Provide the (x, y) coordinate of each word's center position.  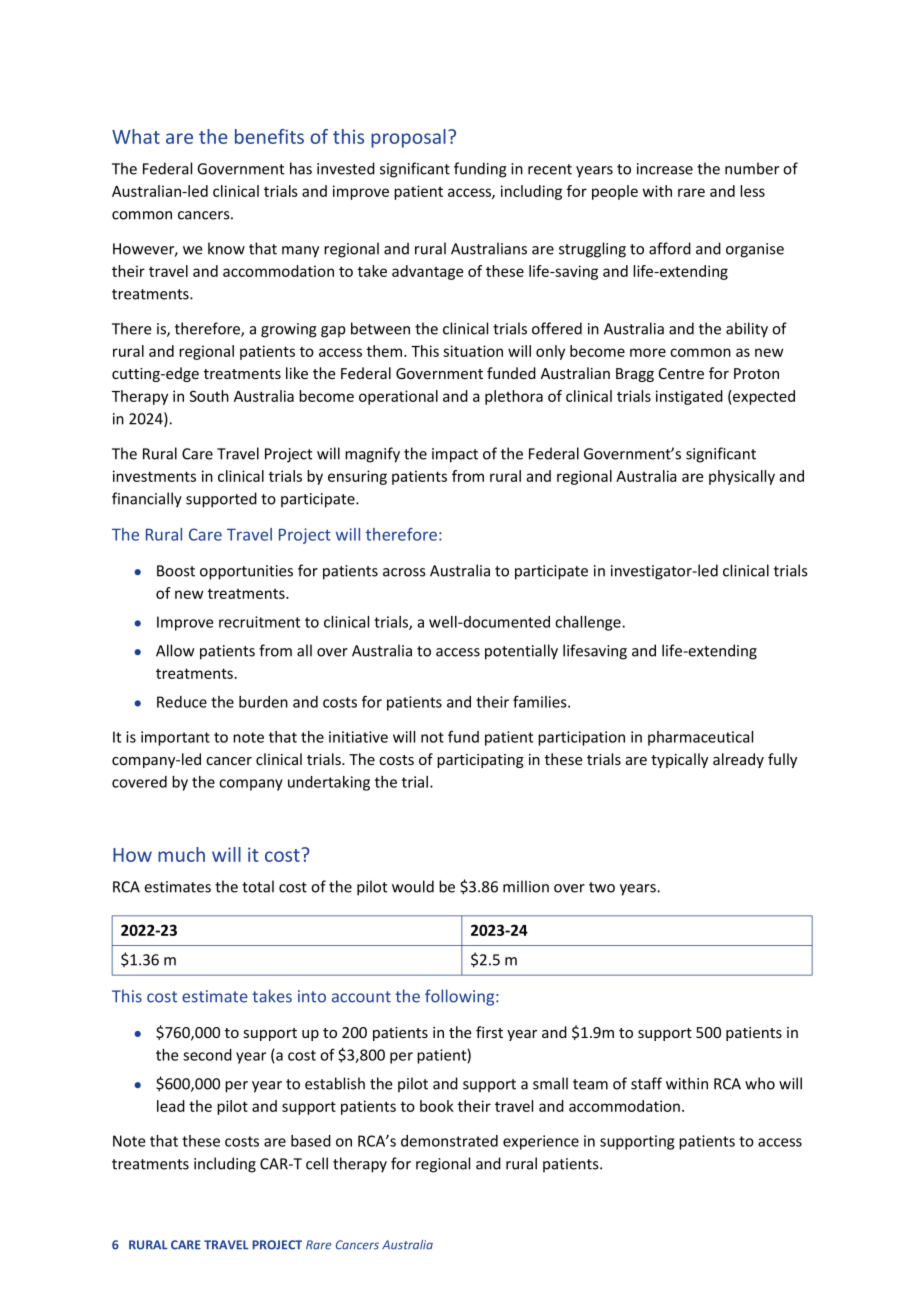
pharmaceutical (700, 738)
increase (665, 169)
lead (171, 1106)
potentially (521, 652)
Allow (175, 650)
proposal (408, 138)
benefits (269, 136)
